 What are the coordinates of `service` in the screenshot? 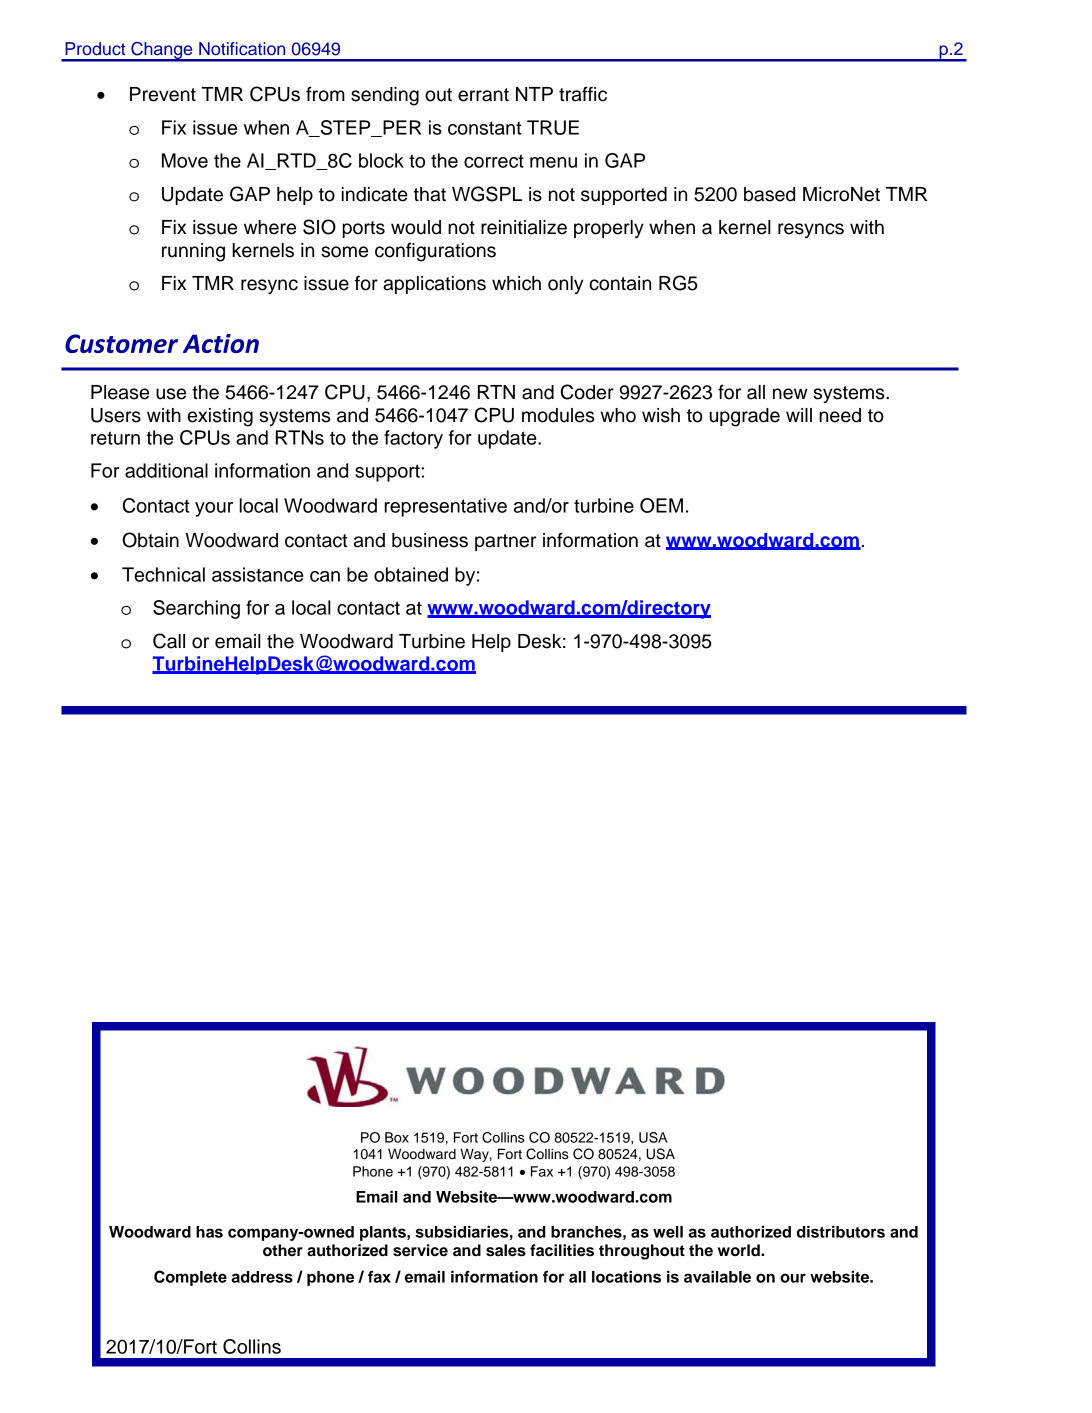 It's located at (420, 1250).
